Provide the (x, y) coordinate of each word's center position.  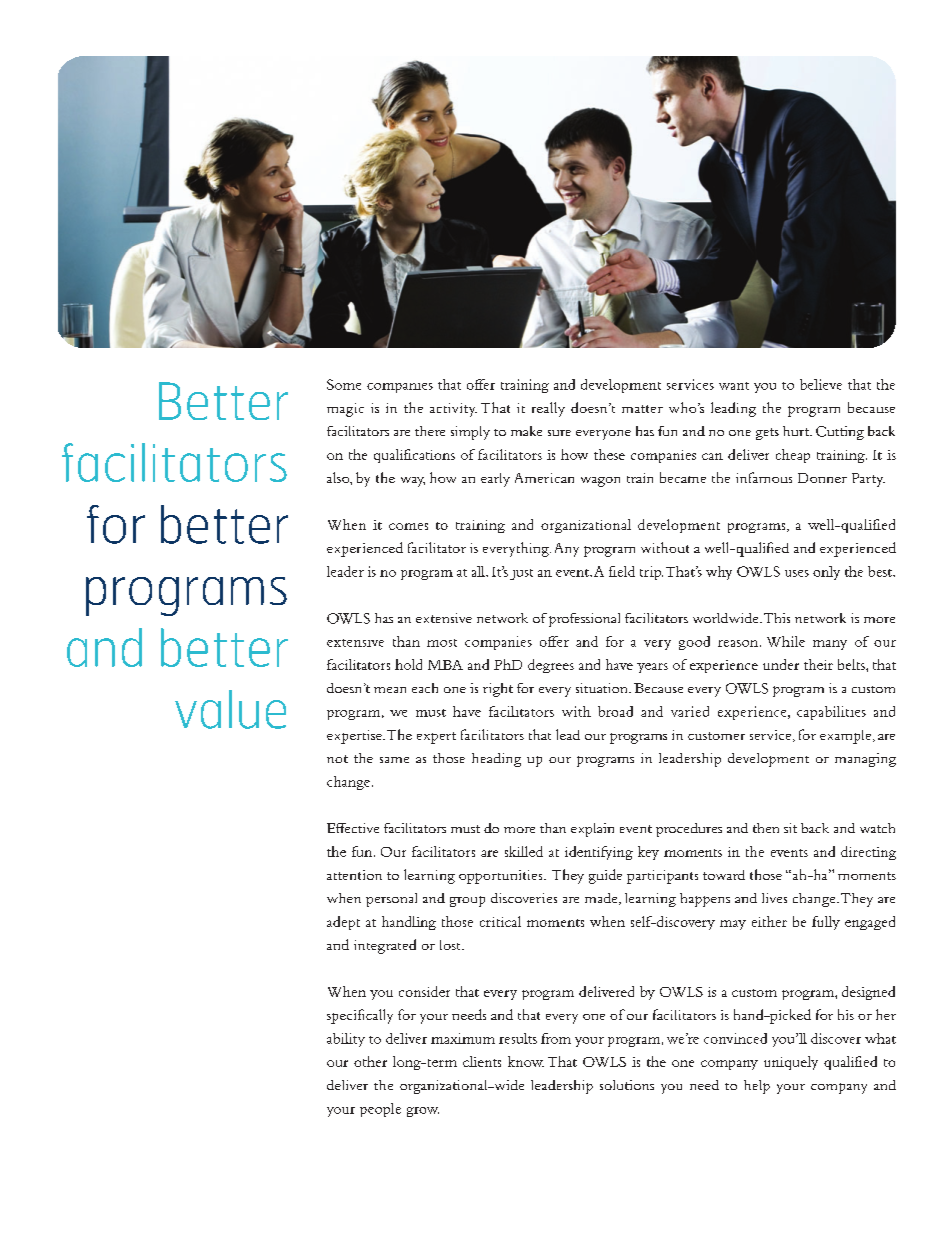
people (380, 1110)
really (548, 409)
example (847, 737)
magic (345, 410)
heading (496, 760)
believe (821, 384)
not (337, 759)
